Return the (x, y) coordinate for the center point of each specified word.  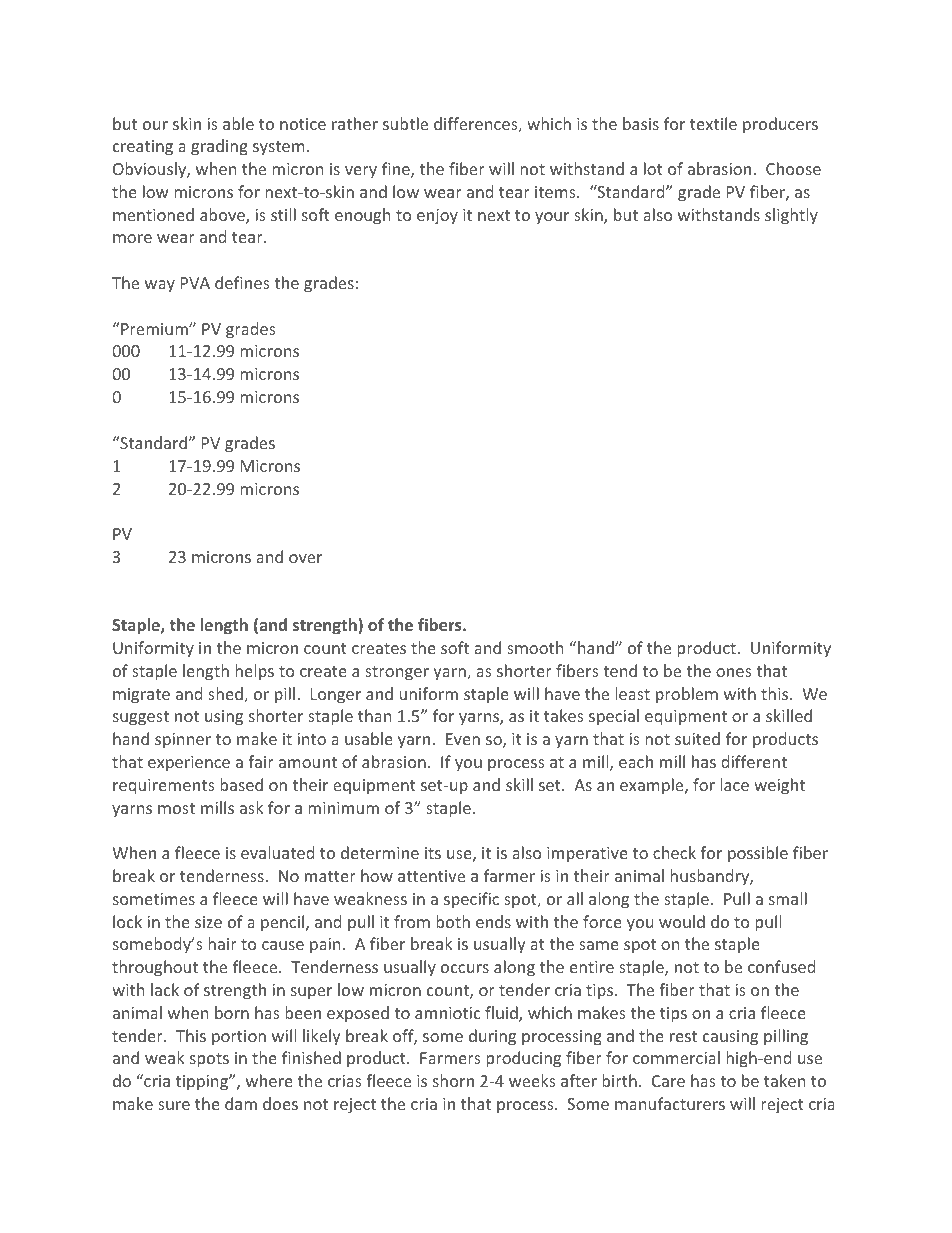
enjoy (437, 217)
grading (219, 147)
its (433, 853)
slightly (791, 216)
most (176, 808)
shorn (453, 1080)
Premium (155, 329)
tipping (203, 1083)
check (674, 852)
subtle (405, 123)
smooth (535, 647)
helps (254, 672)
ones (734, 672)
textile (713, 123)
